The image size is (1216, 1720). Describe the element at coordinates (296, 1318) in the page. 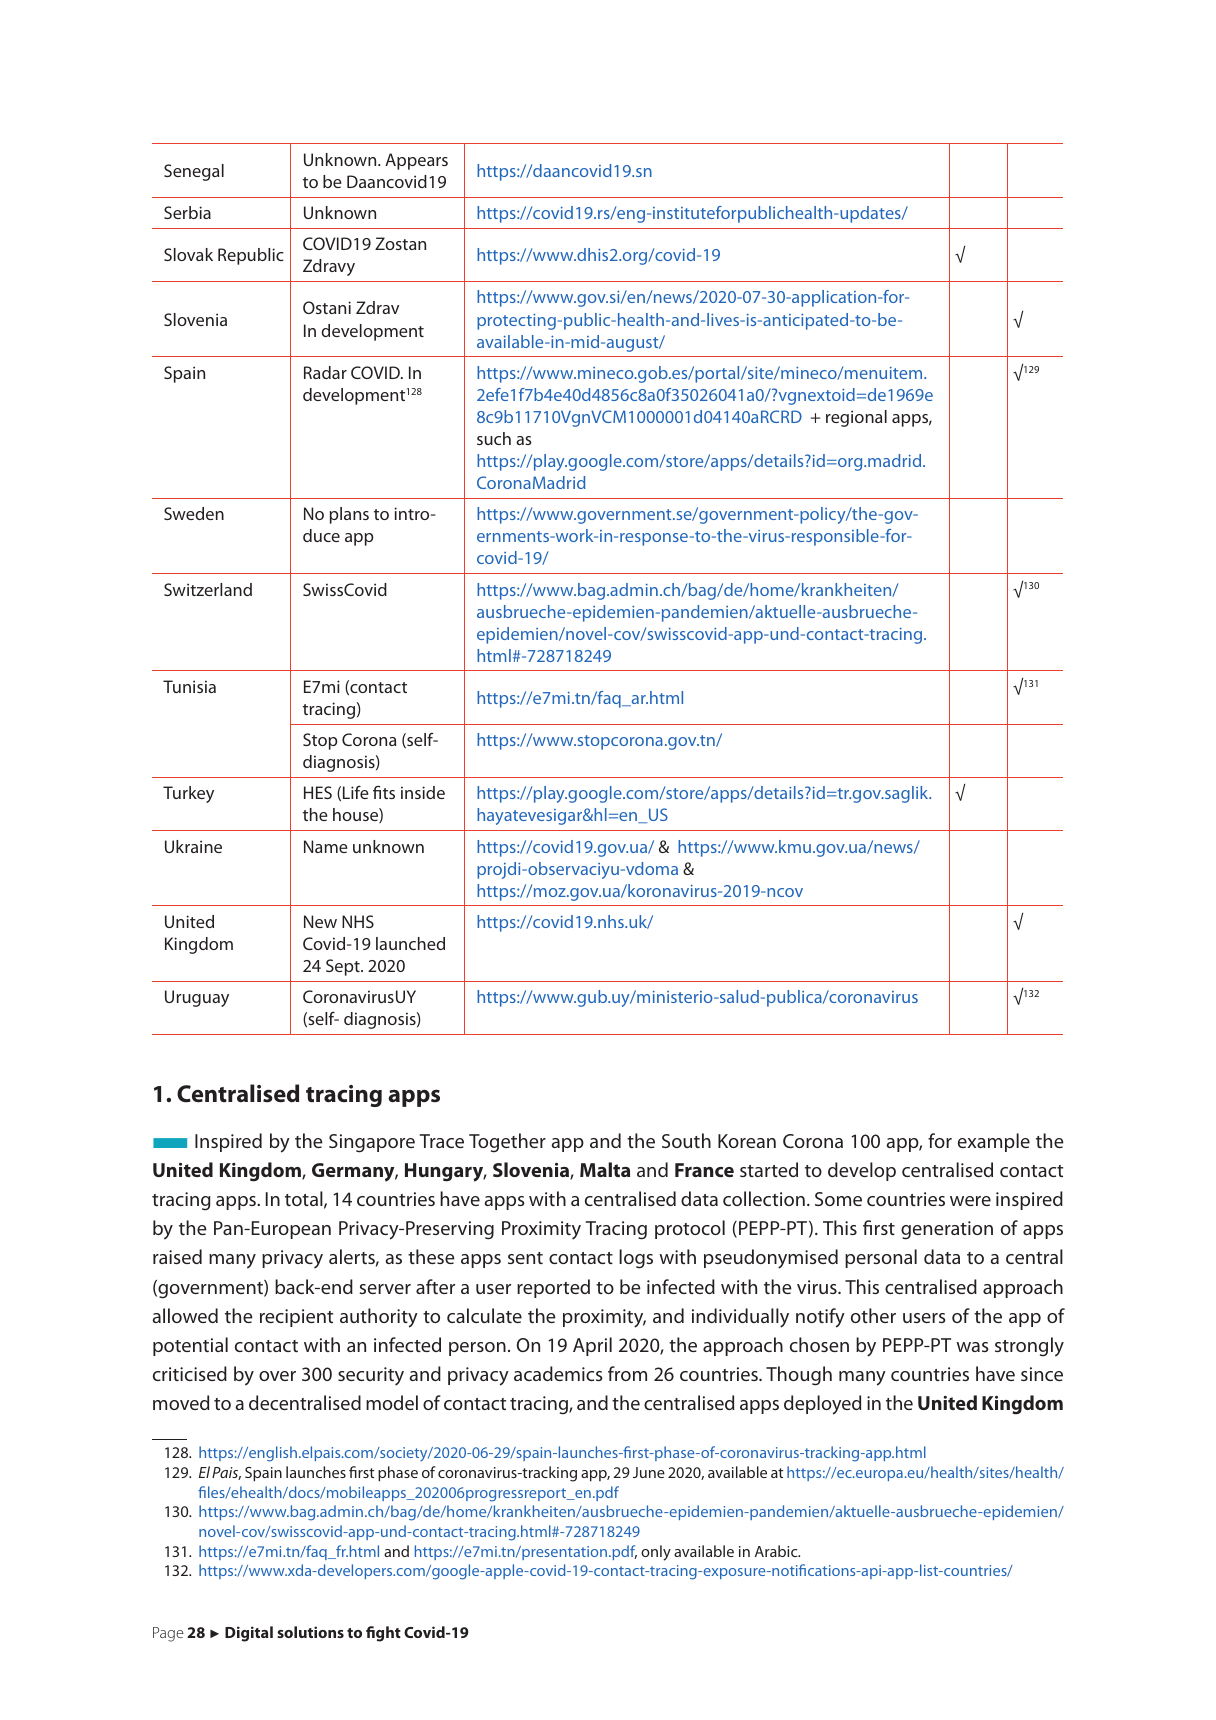

I see `recipient` at that location.
